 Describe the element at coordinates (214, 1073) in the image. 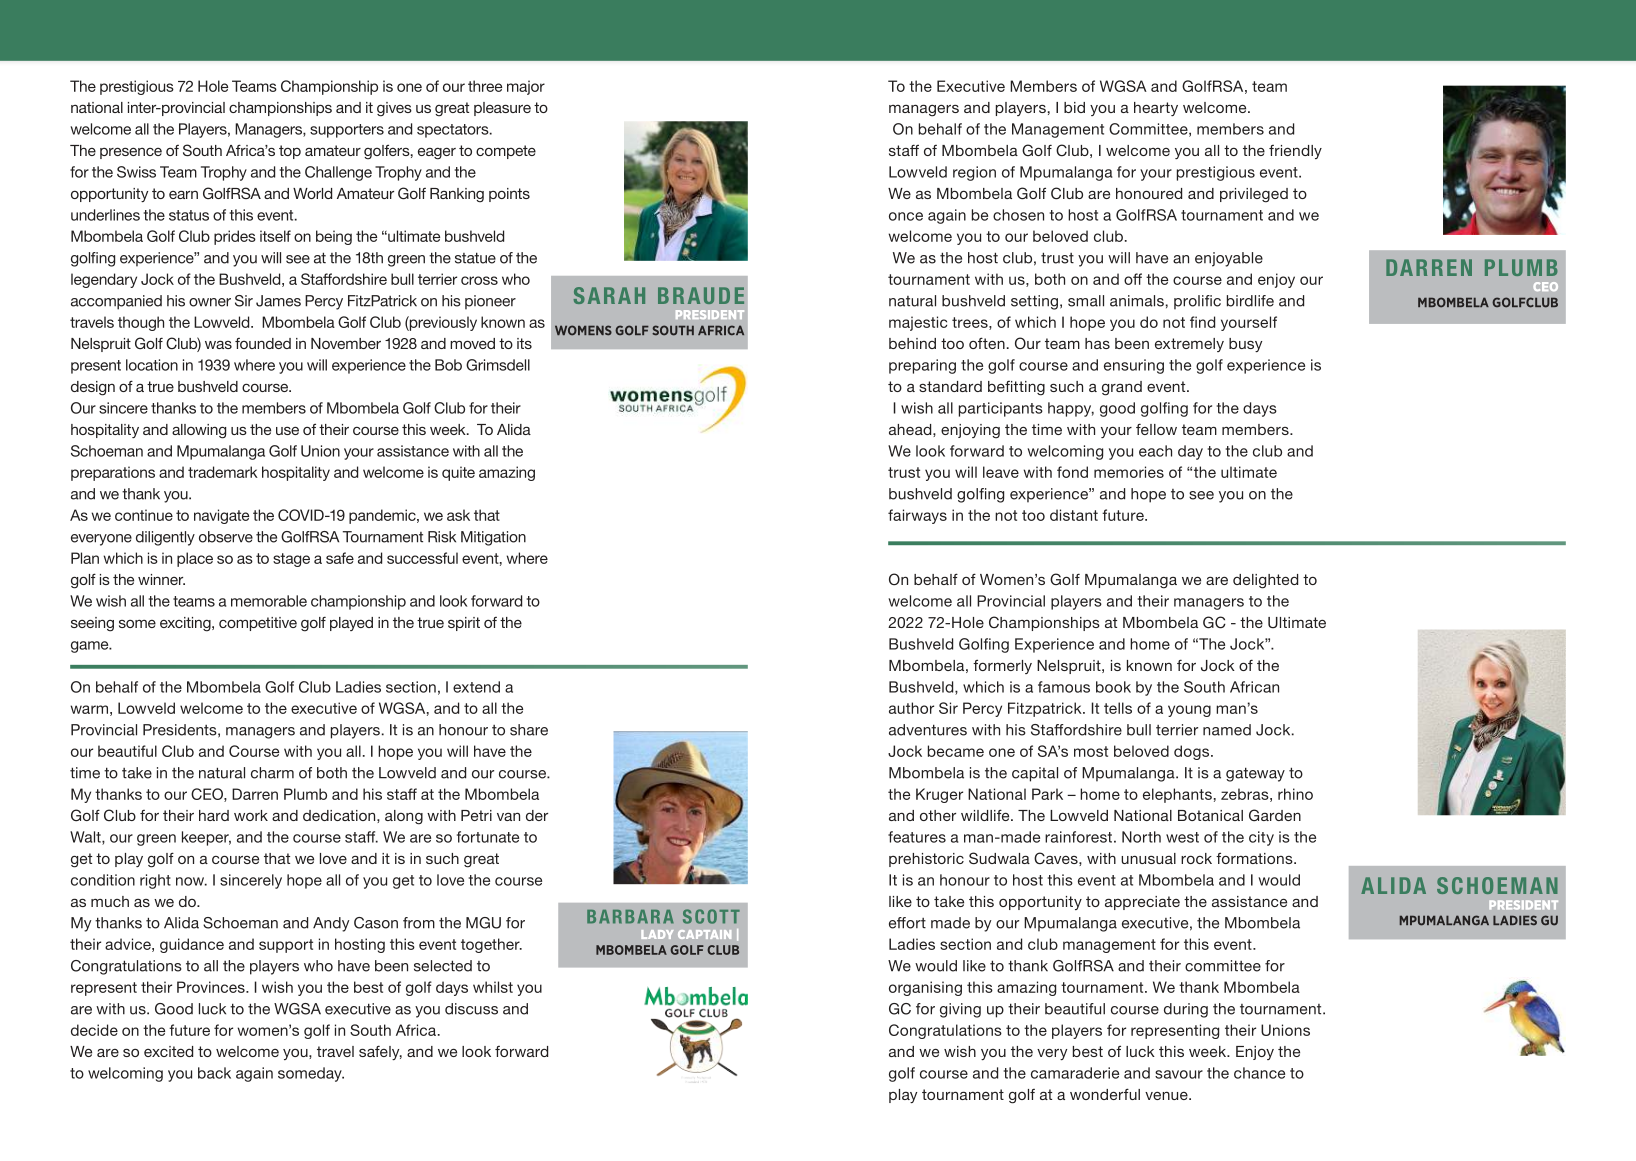

I see `back` at that location.
